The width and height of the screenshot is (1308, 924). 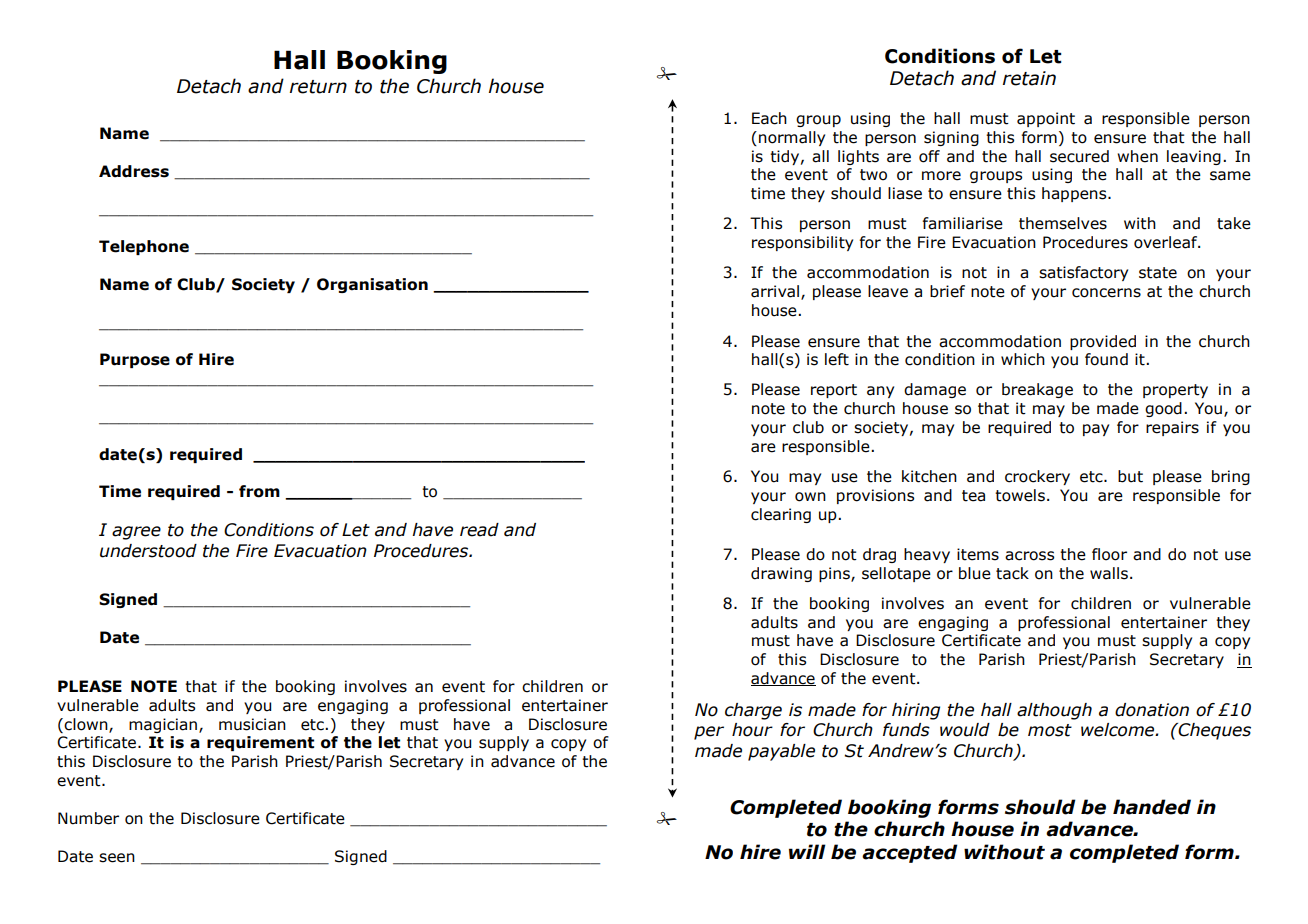 What do you see at coordinates (769, 118) in the screenshot?
I see `Each` at bounding box center [769, 118].
